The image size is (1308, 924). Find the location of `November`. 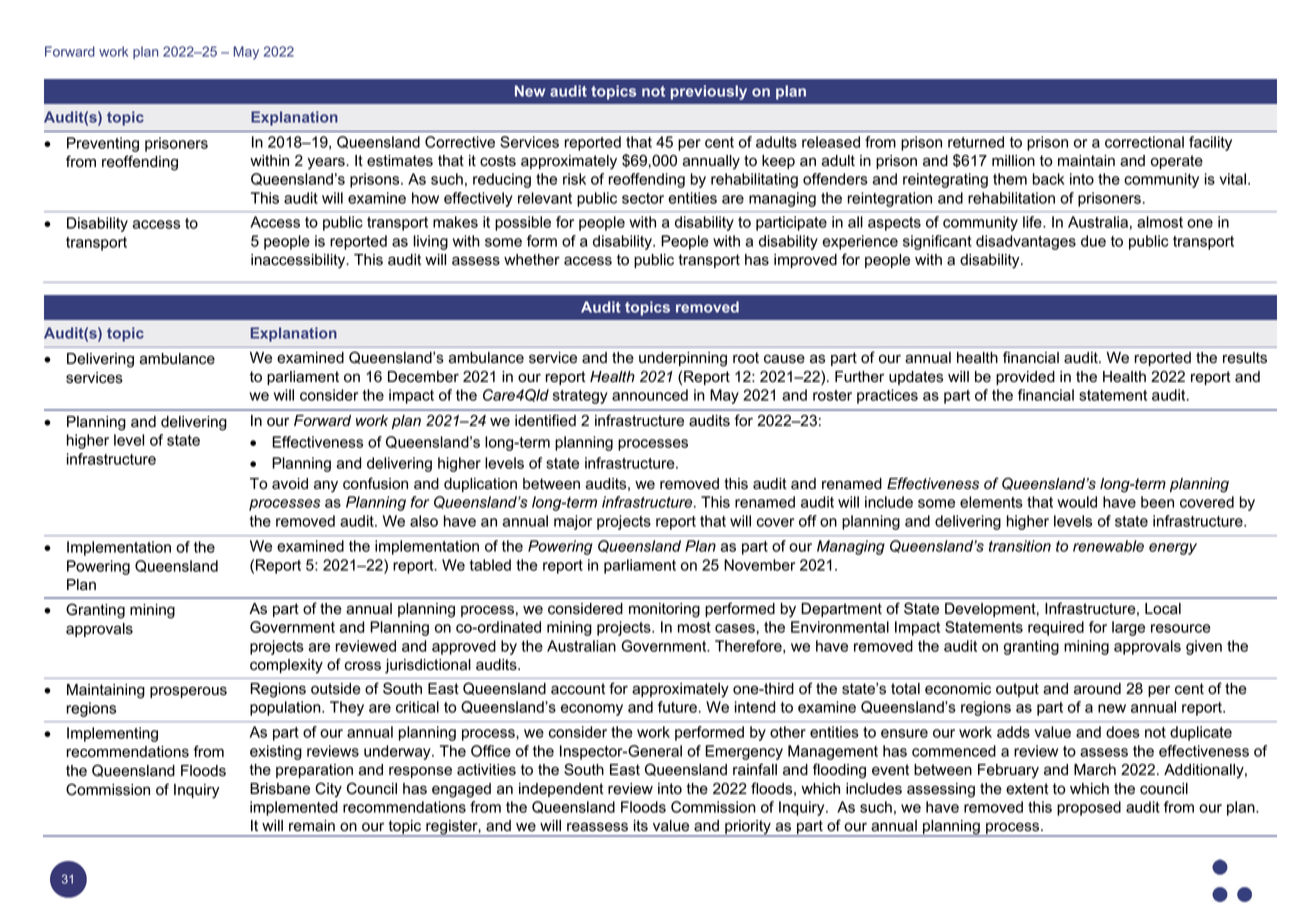

November is located at coordinates (759, 565).
